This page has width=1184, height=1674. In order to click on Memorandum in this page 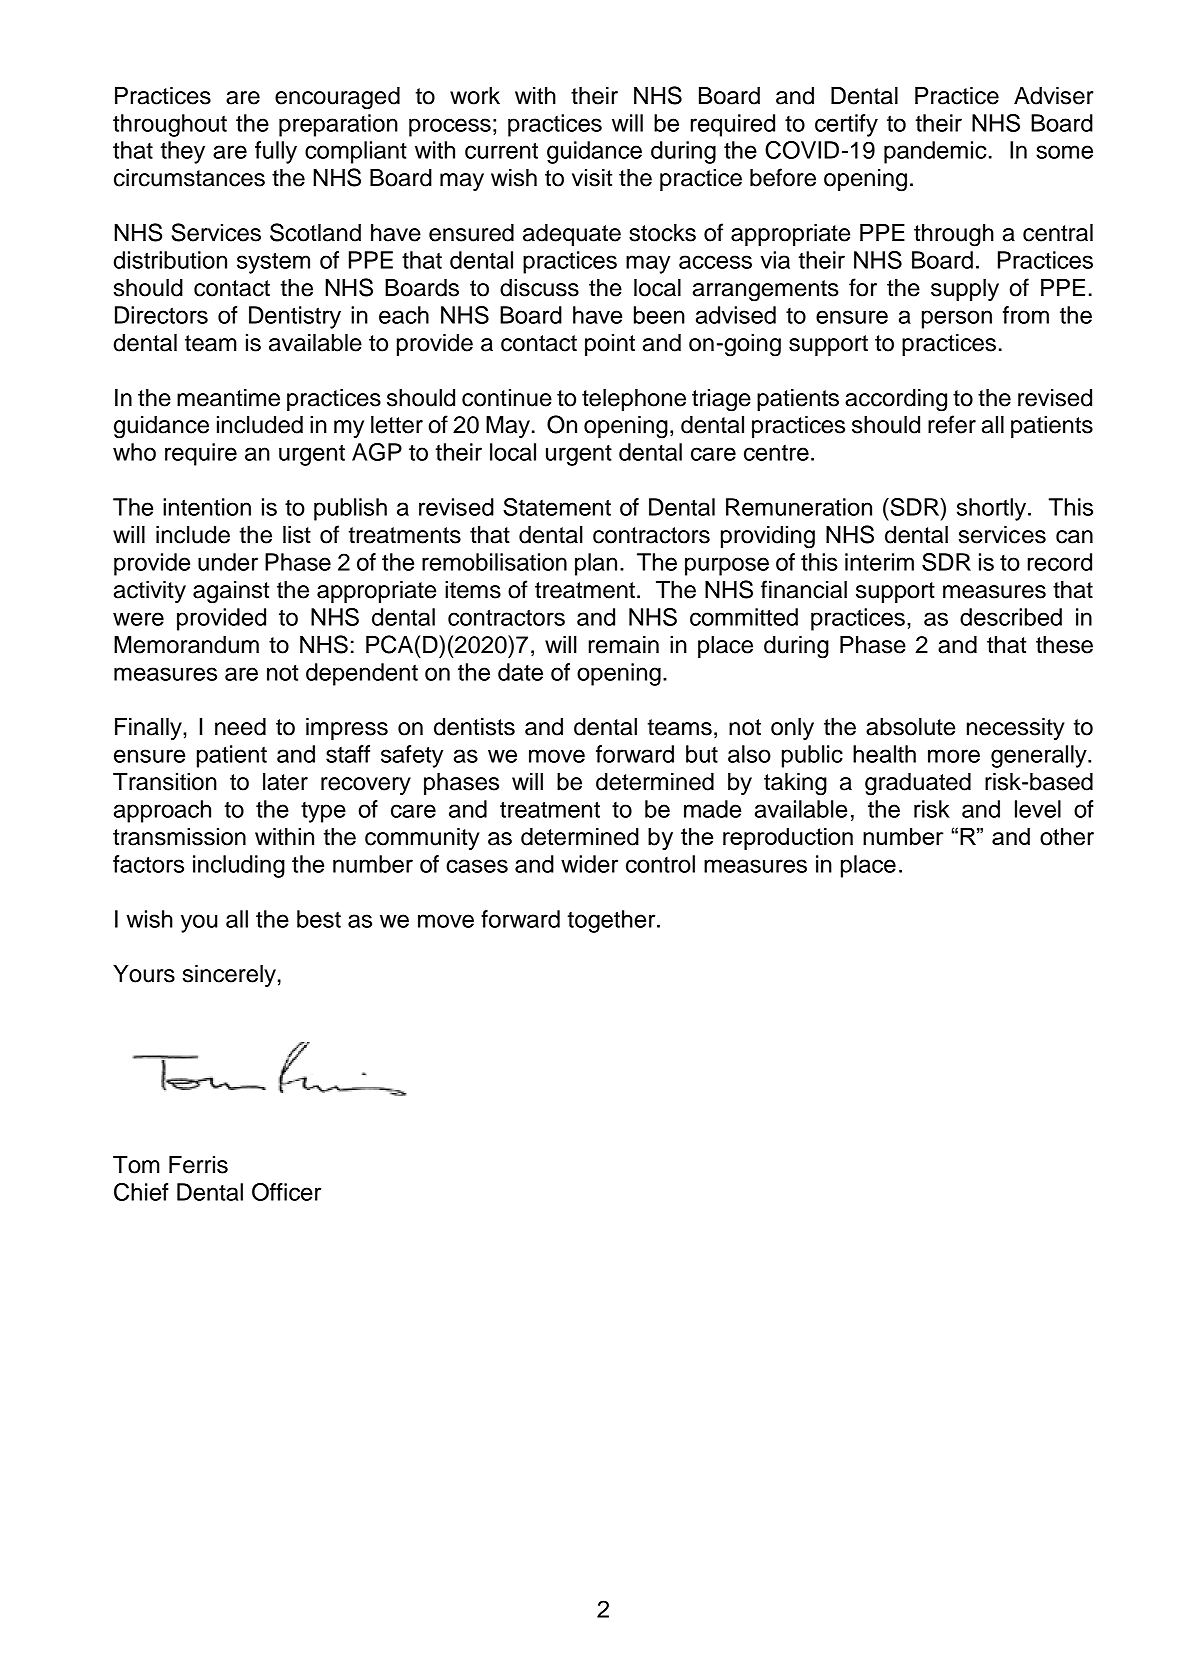, I will do `click(186, 645)`.
